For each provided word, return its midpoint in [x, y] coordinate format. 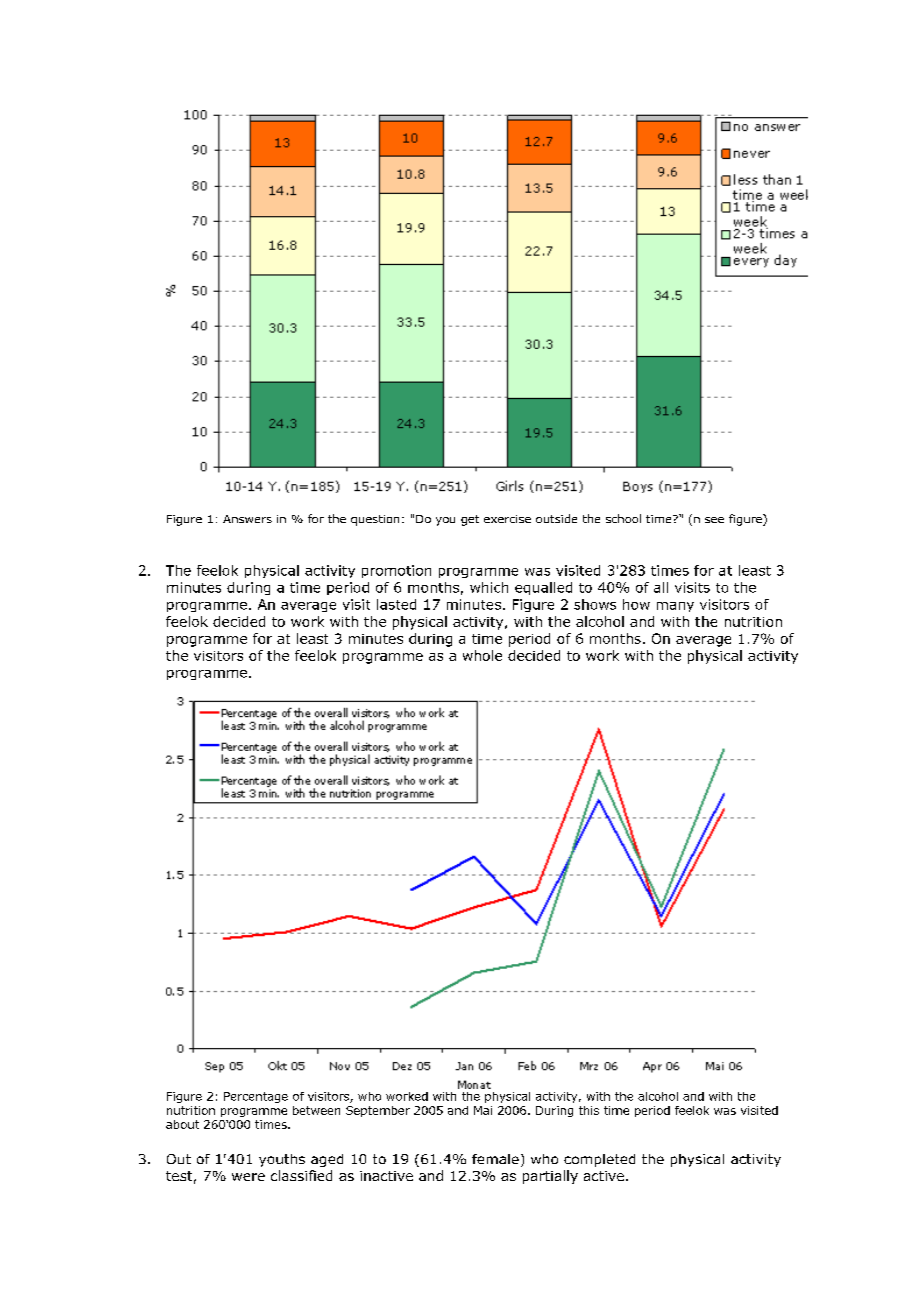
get [470, 520]
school [623, 518]
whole [482, 655]
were [248, 1177]
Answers [247, 519]
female [495, 1159]
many [675, 607]
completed [599, 1160]
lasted [396, 604]
